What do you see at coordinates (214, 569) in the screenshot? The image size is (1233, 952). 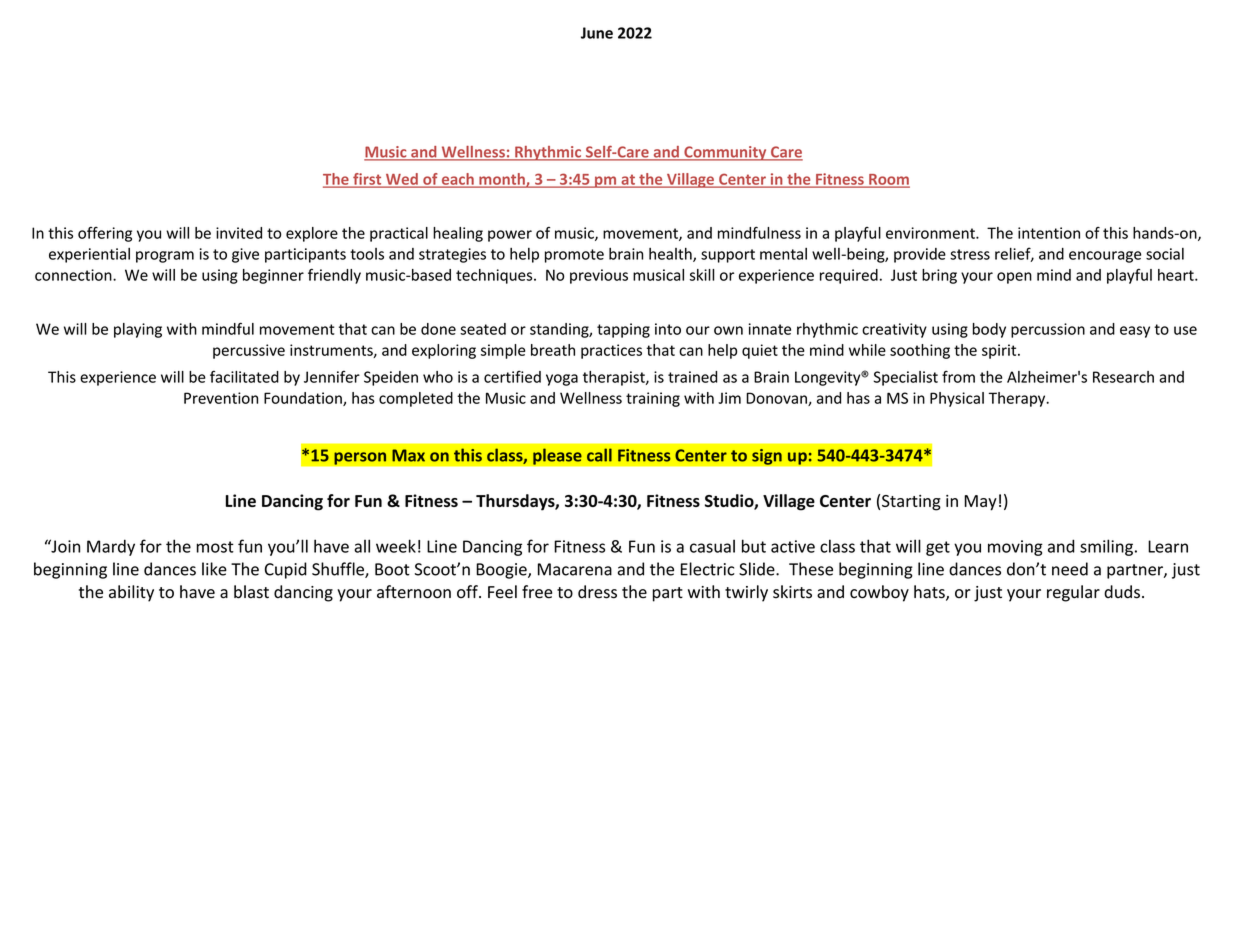 I see `like` at bounding box center [214, 569].
